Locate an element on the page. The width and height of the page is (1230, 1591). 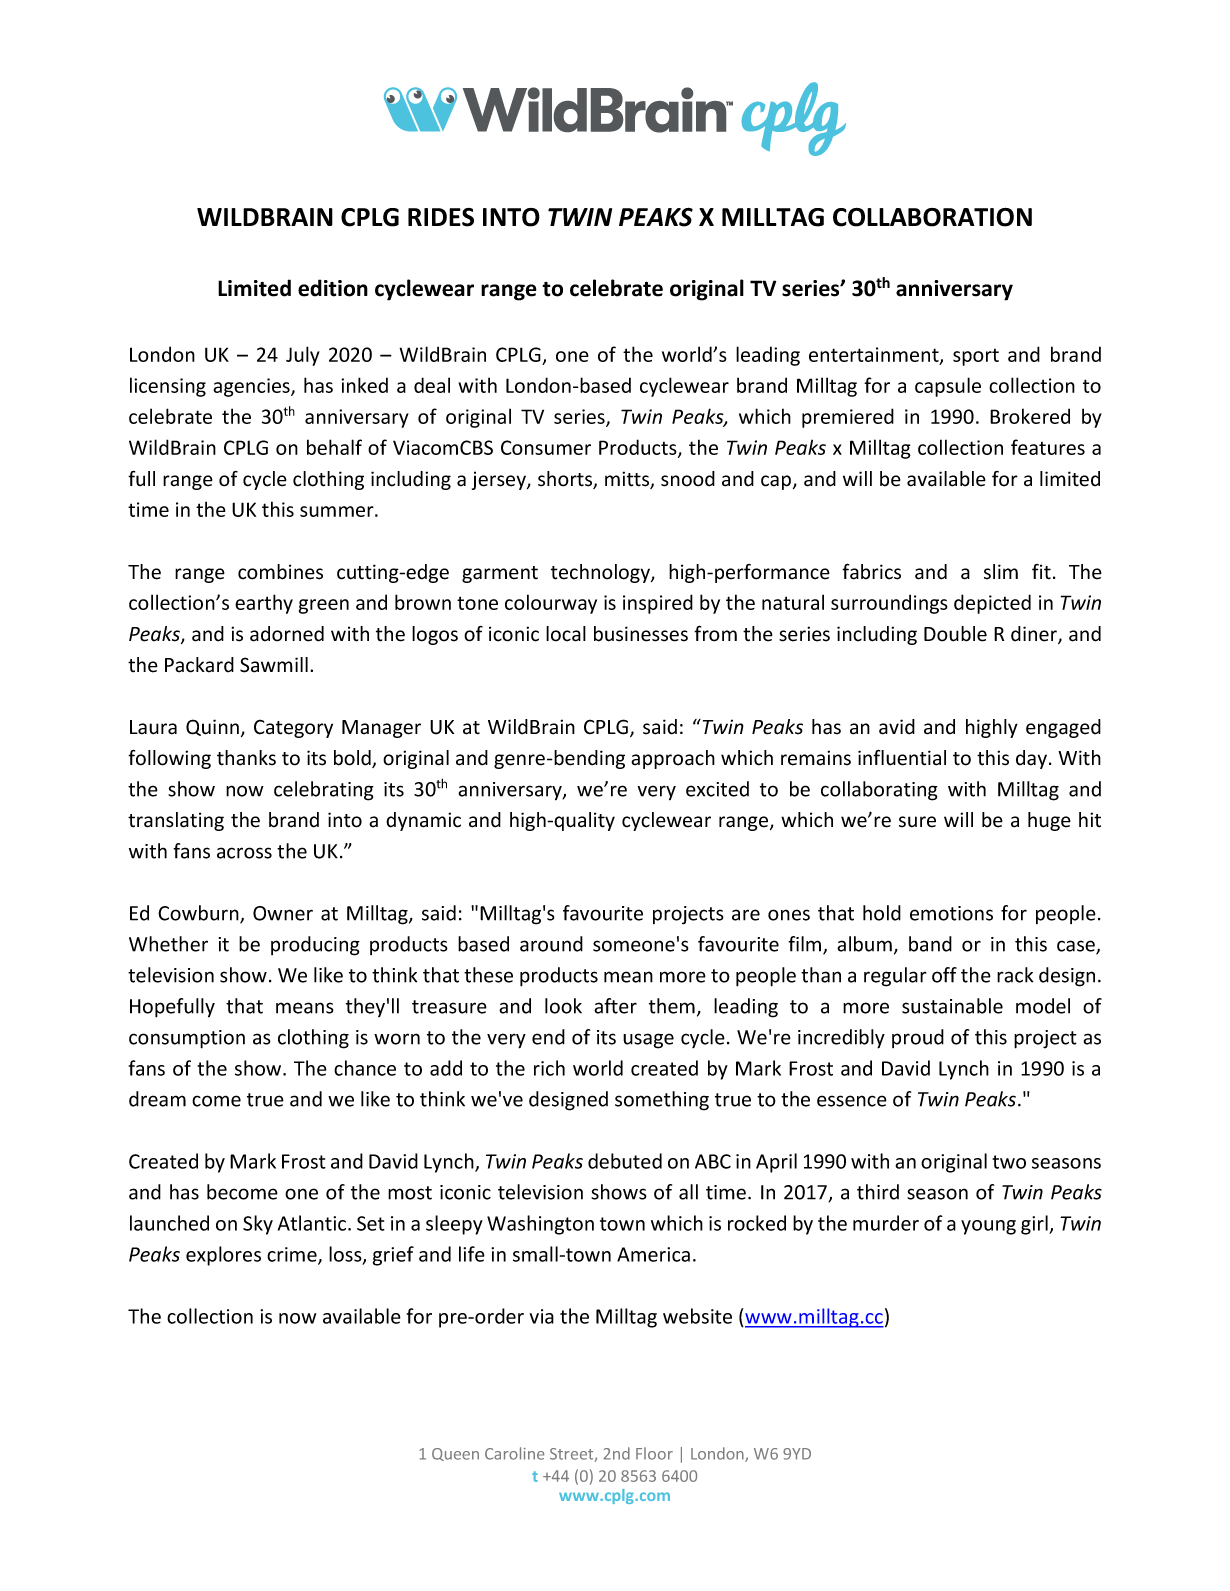
approach is located at coordinates (673, 759).
